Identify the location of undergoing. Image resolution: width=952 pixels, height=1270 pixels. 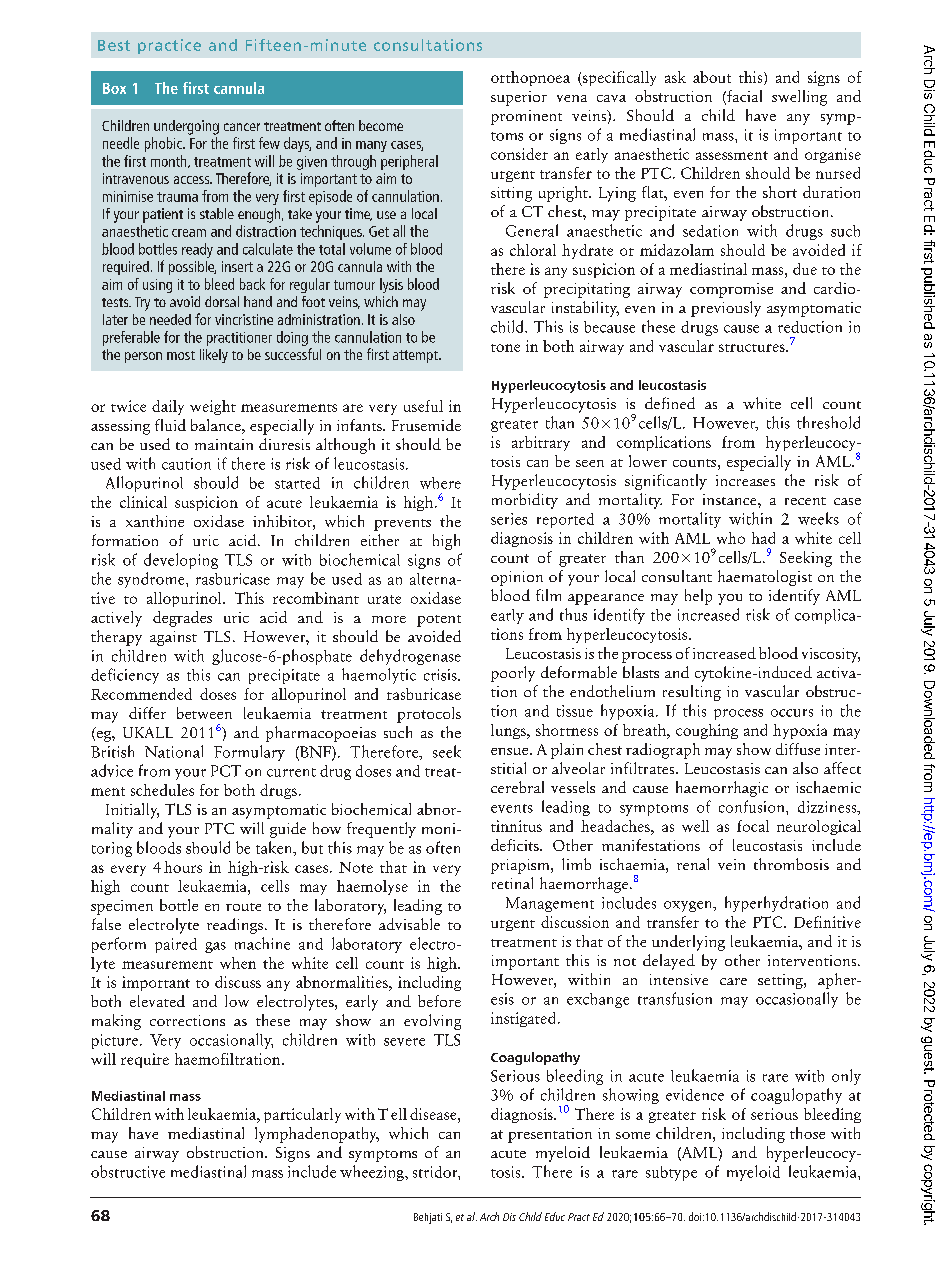
(186, 127).
